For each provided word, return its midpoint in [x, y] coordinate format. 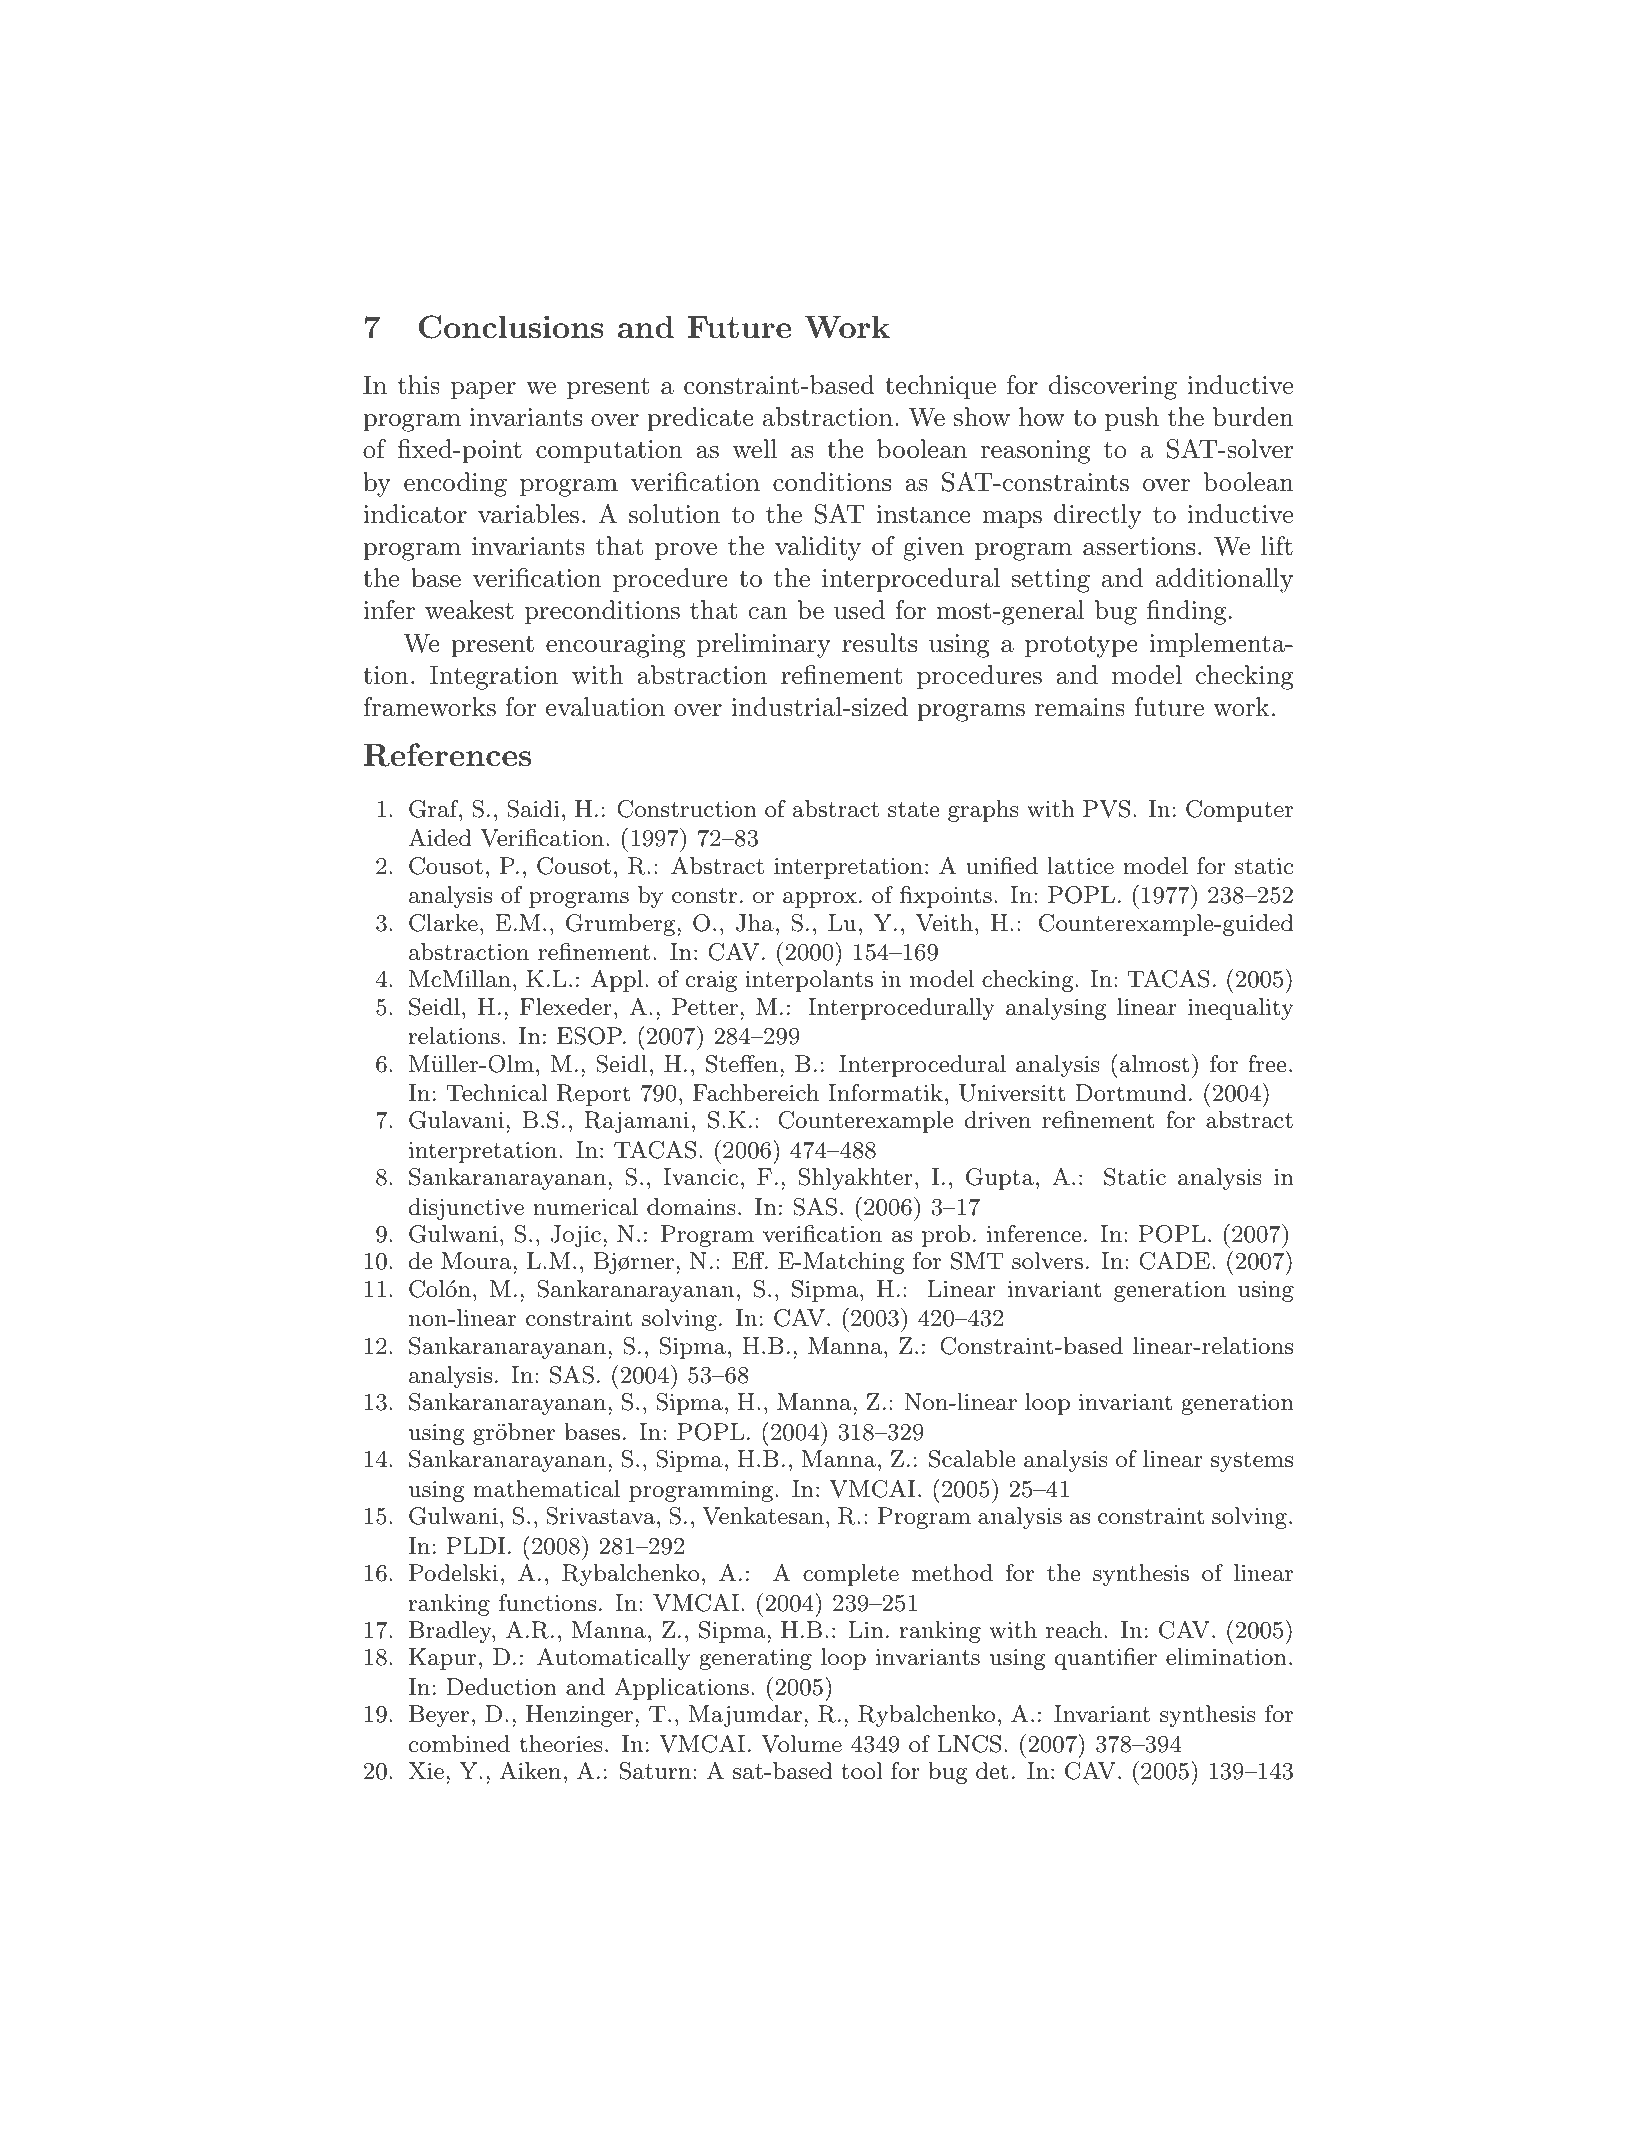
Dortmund [1131, 1093]
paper [483, 390]
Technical [497, 1093]
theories [561, 1744]
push [1132, 419]
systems [1252, 1462]
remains [1080, 707]
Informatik [885, 1093]
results [879, 643]
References [447, 755]
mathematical [546, 1489]
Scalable [972, 1459]
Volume [801, 1744]
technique [940, 387]
